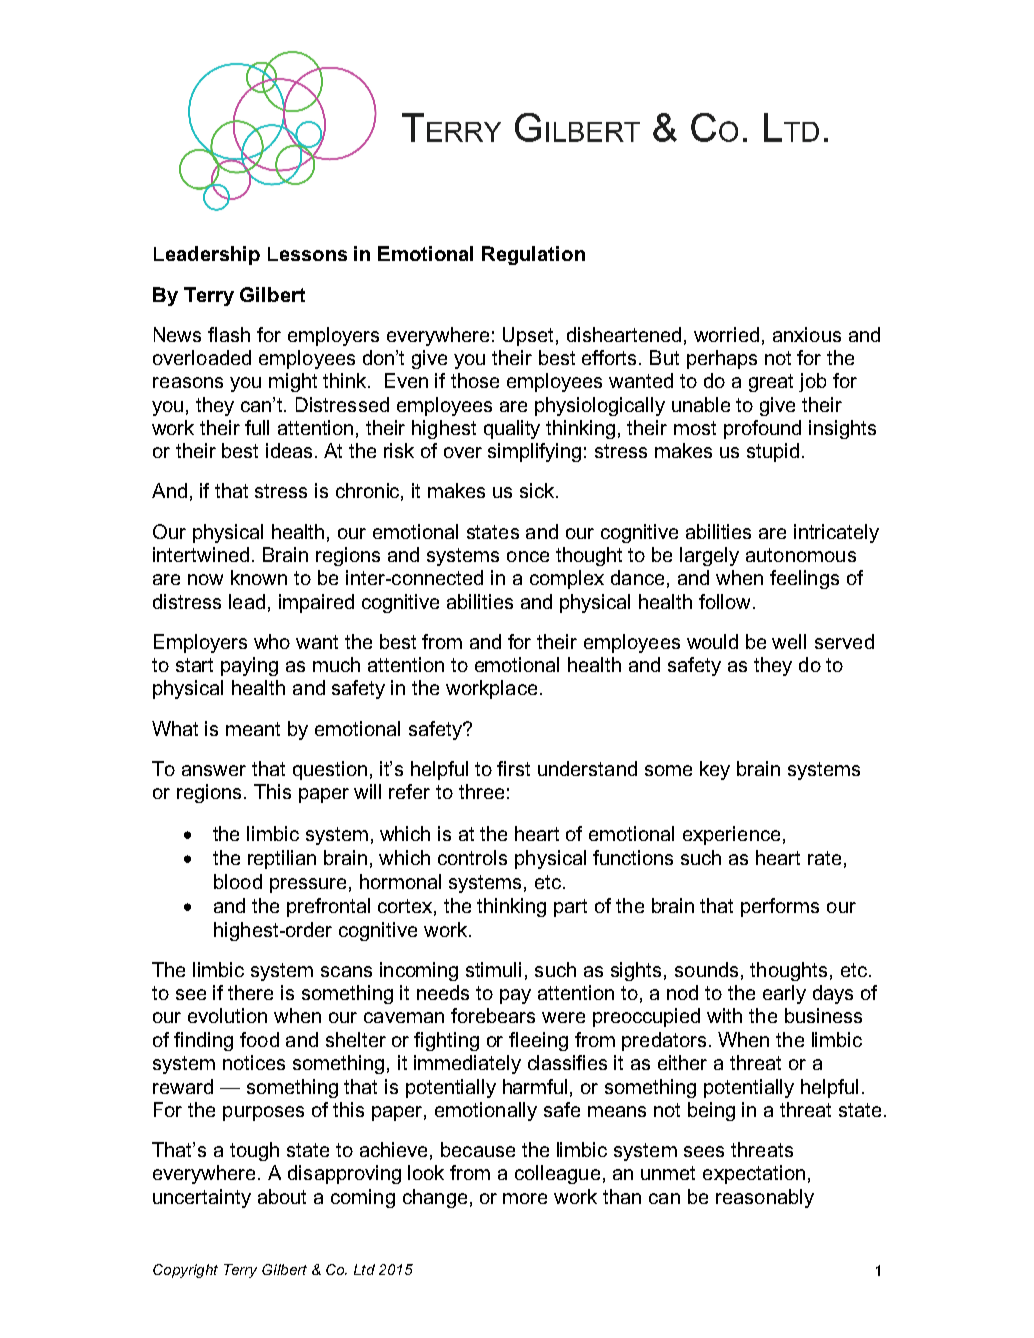 The width and height of the screenshot is (1034, 1338). Describe the element at coordinates (214, 770) in the screenshot. I see `answer` at that location.
